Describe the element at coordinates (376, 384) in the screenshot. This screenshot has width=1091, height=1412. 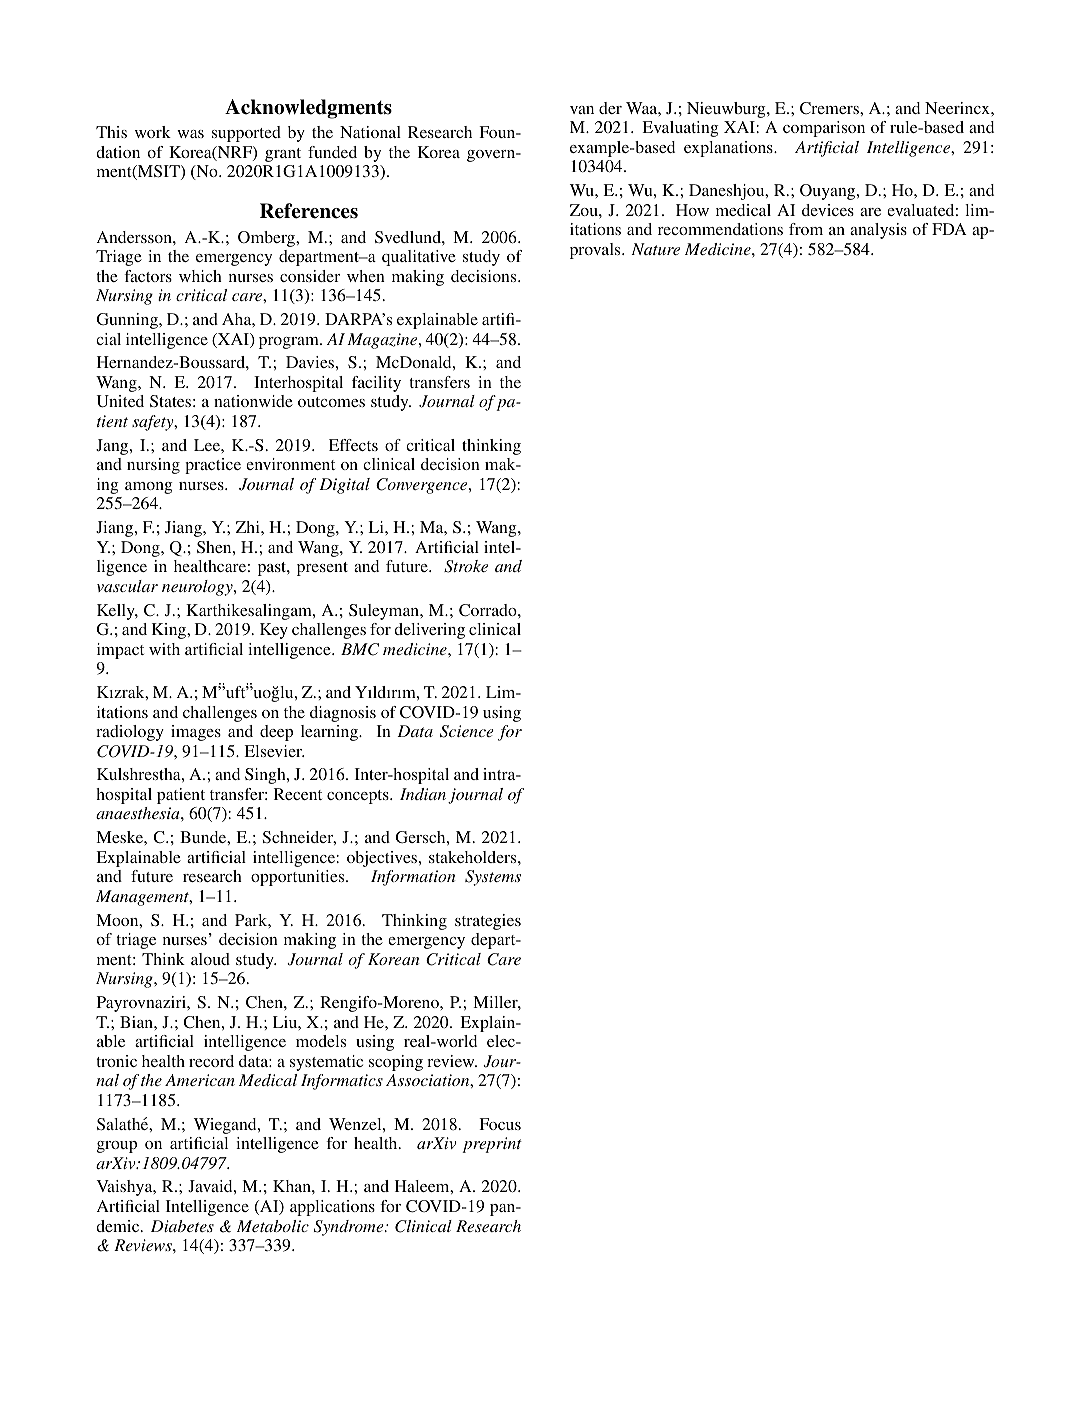
I see `facility` at that location.
